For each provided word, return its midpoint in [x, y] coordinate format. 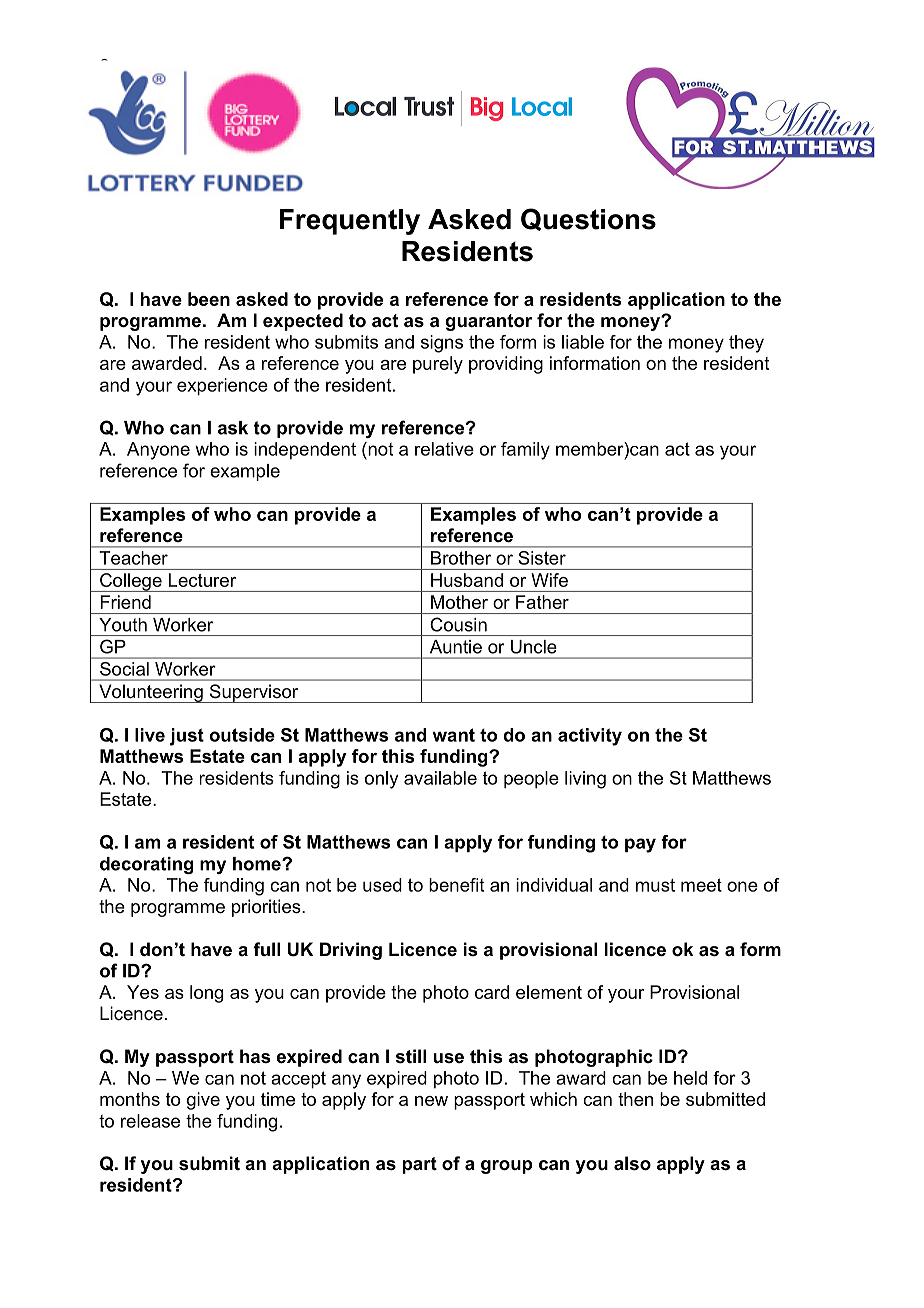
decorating [146, 865]
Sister [542, 558]
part [419, 1165]
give [203, 1101]
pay [640, 845]
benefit [456, 885]
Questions [588, 219]
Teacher [133, 558]
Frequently [350, 222]
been [209, 299]
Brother [461, 558]
